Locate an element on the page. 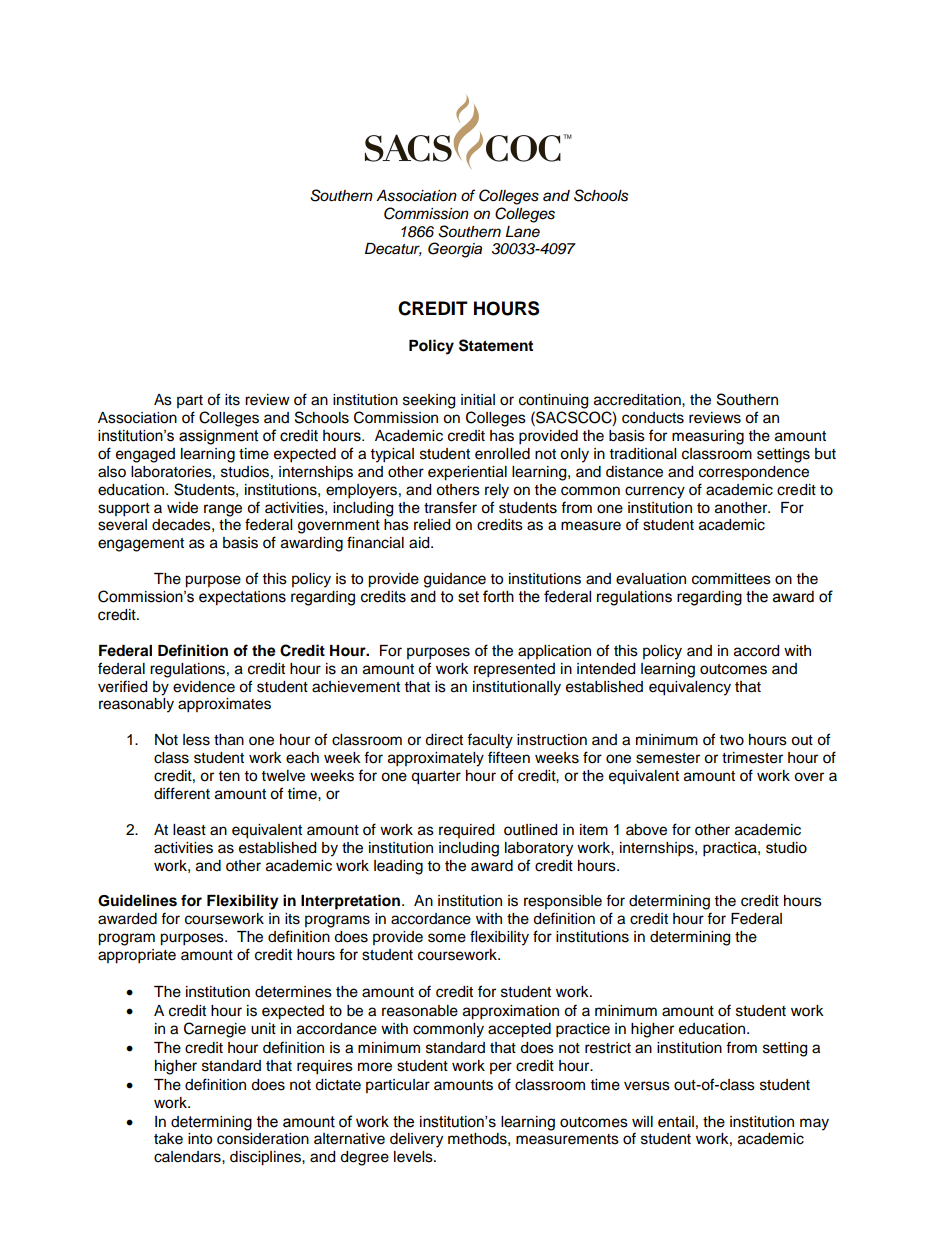  conducts is located at coordinates (653, 418).
